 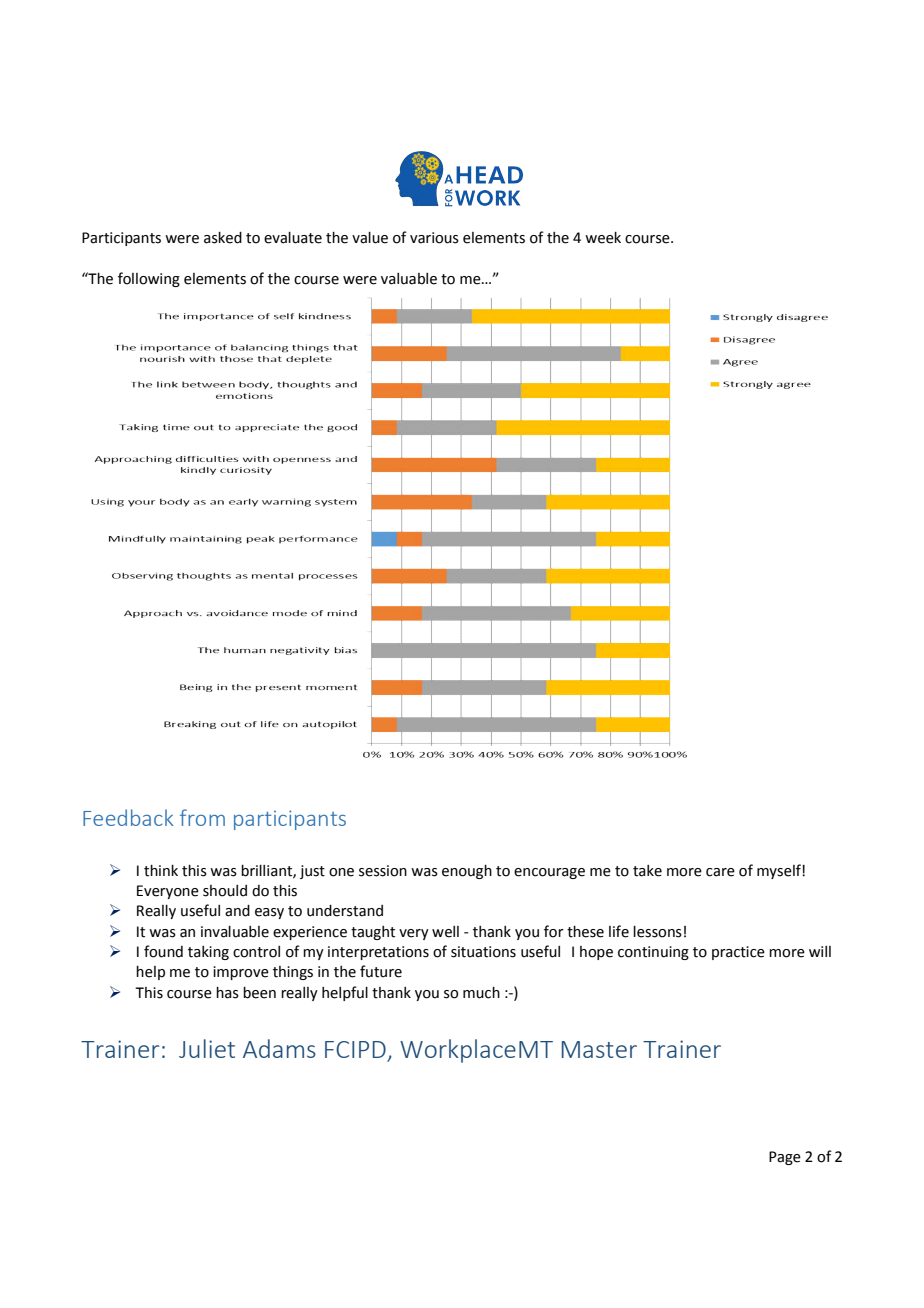 What do you see at coordinates (599, 1049) in the screenshot?
I see `Master` at bounding box center [599, 1049].
